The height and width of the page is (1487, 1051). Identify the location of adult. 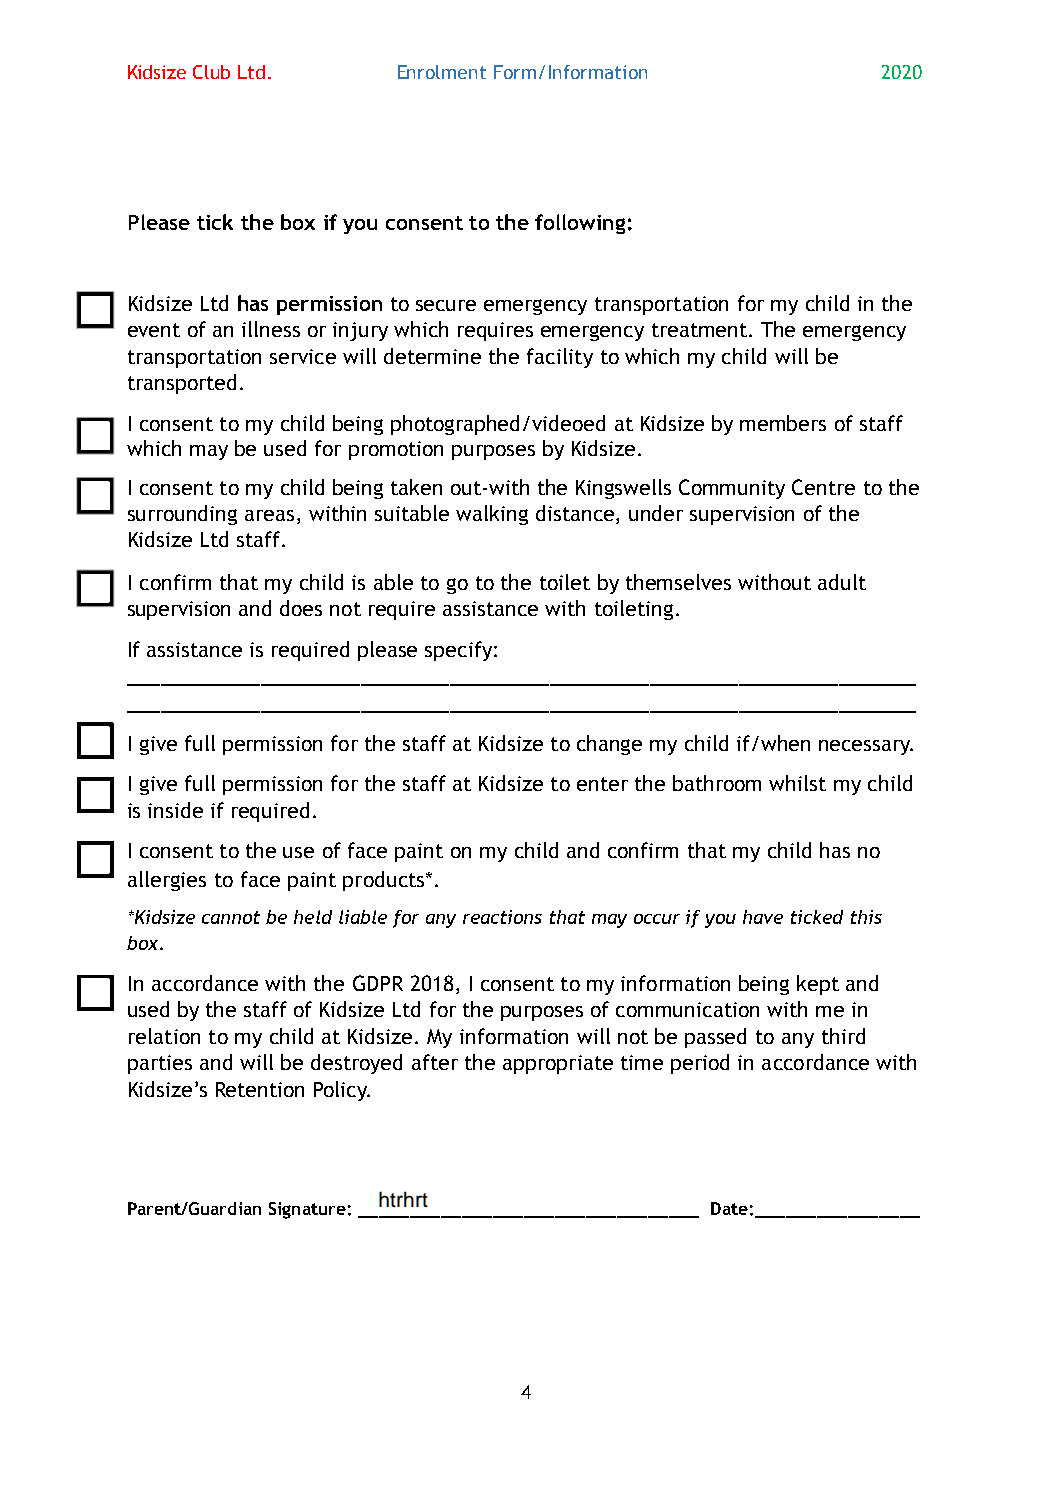
(842, 582).
